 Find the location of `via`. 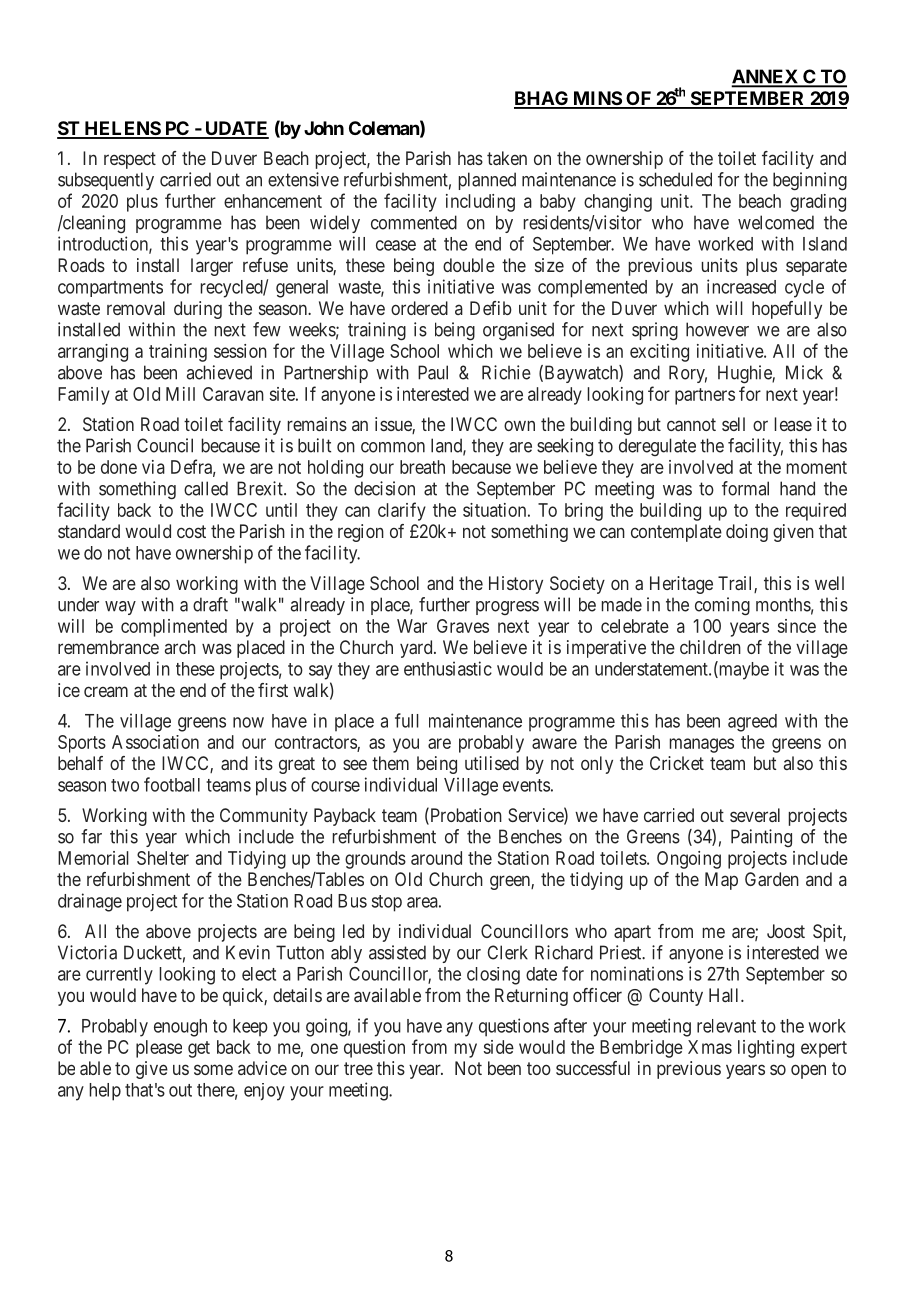

via is located at coordinates (153, 467).
